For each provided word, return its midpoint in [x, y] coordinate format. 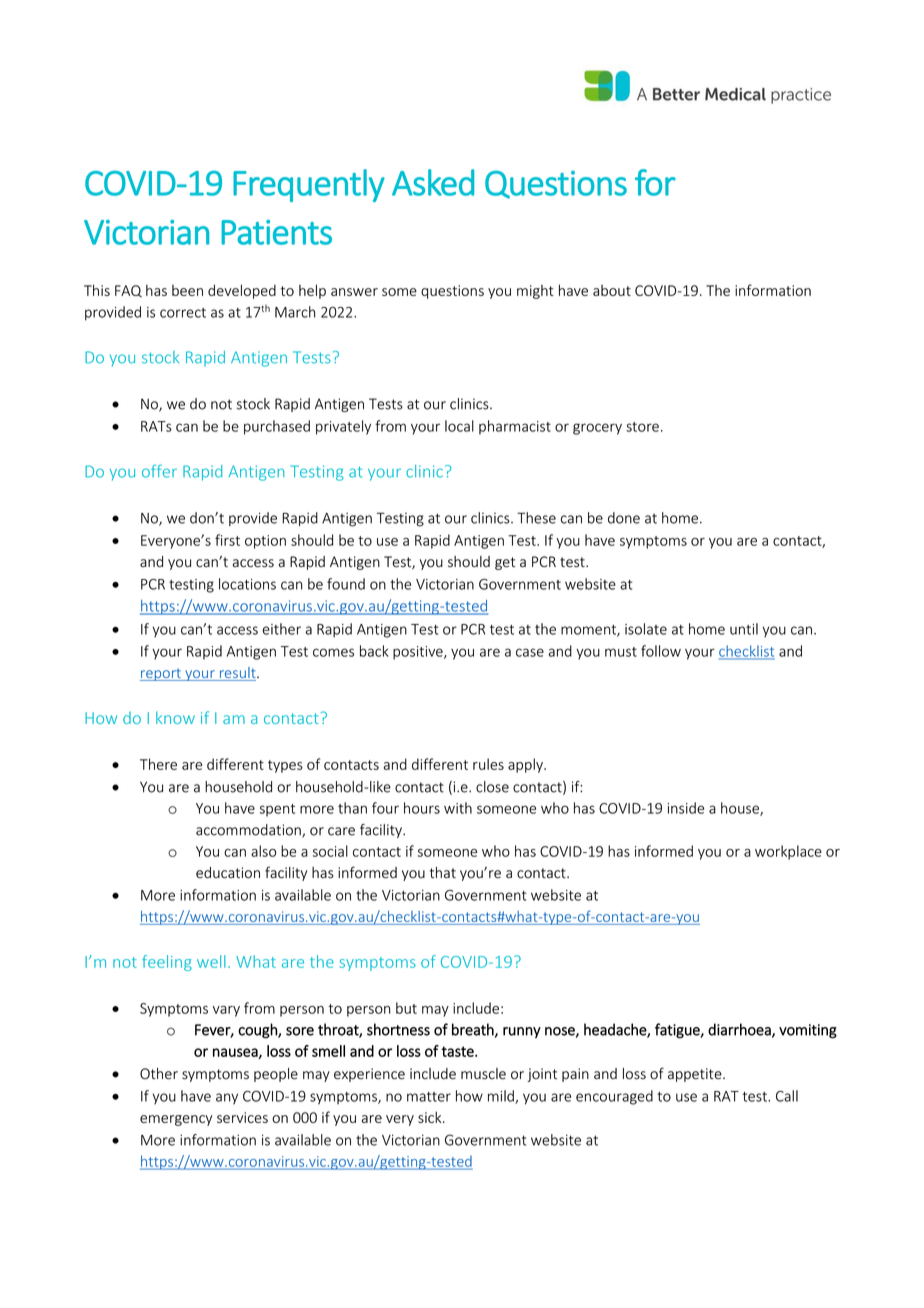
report [161, 674]
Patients [276, 232]
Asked [433, 182]
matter [429, 1097]
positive [419, 653]
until [744, 629]
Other [159, 1074]
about [612, 290]
